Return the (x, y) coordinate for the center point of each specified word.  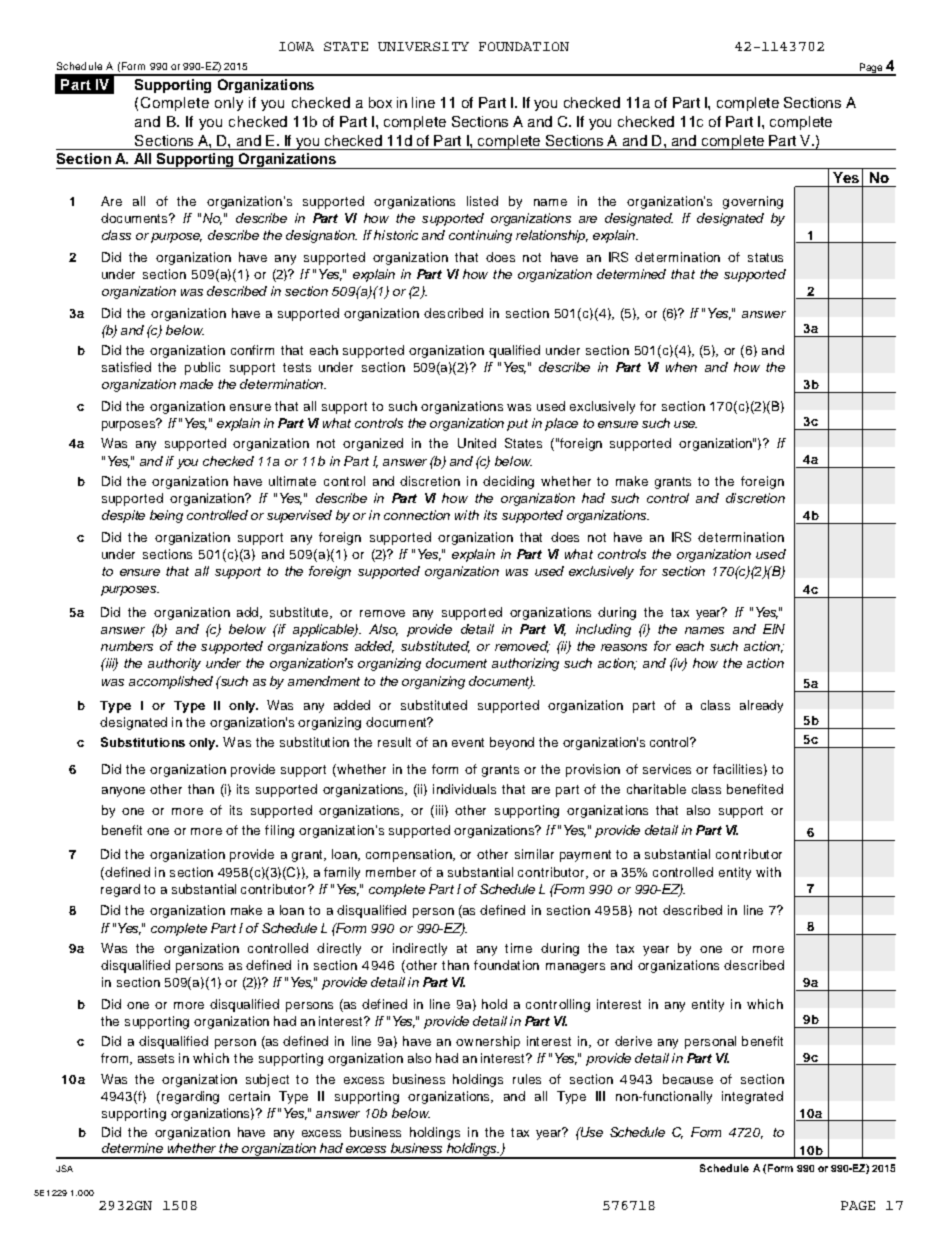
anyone (123, 792)
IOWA (296, 46)
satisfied (126, 367)
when (681, 367)
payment (585, 856)
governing (753, 202)
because (688, 1079)
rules (527, 1079)
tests (297, 367)
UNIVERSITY (423, 46)
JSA (64, 1168)
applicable (324, 630)
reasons (624, 647)
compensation (410, 855)
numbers (127, 646)
